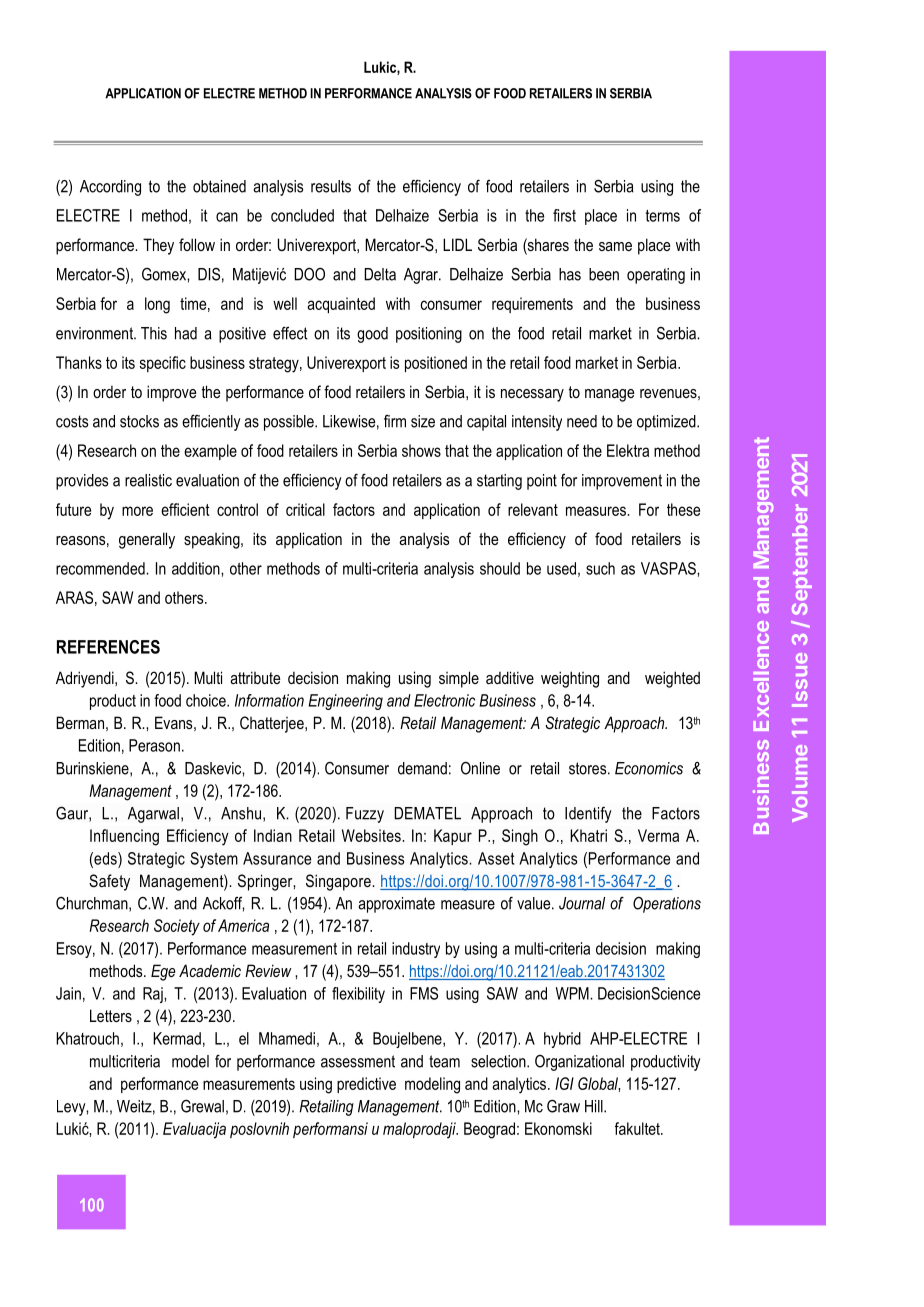  I want to click on Grewal, so click(202, 1106).
